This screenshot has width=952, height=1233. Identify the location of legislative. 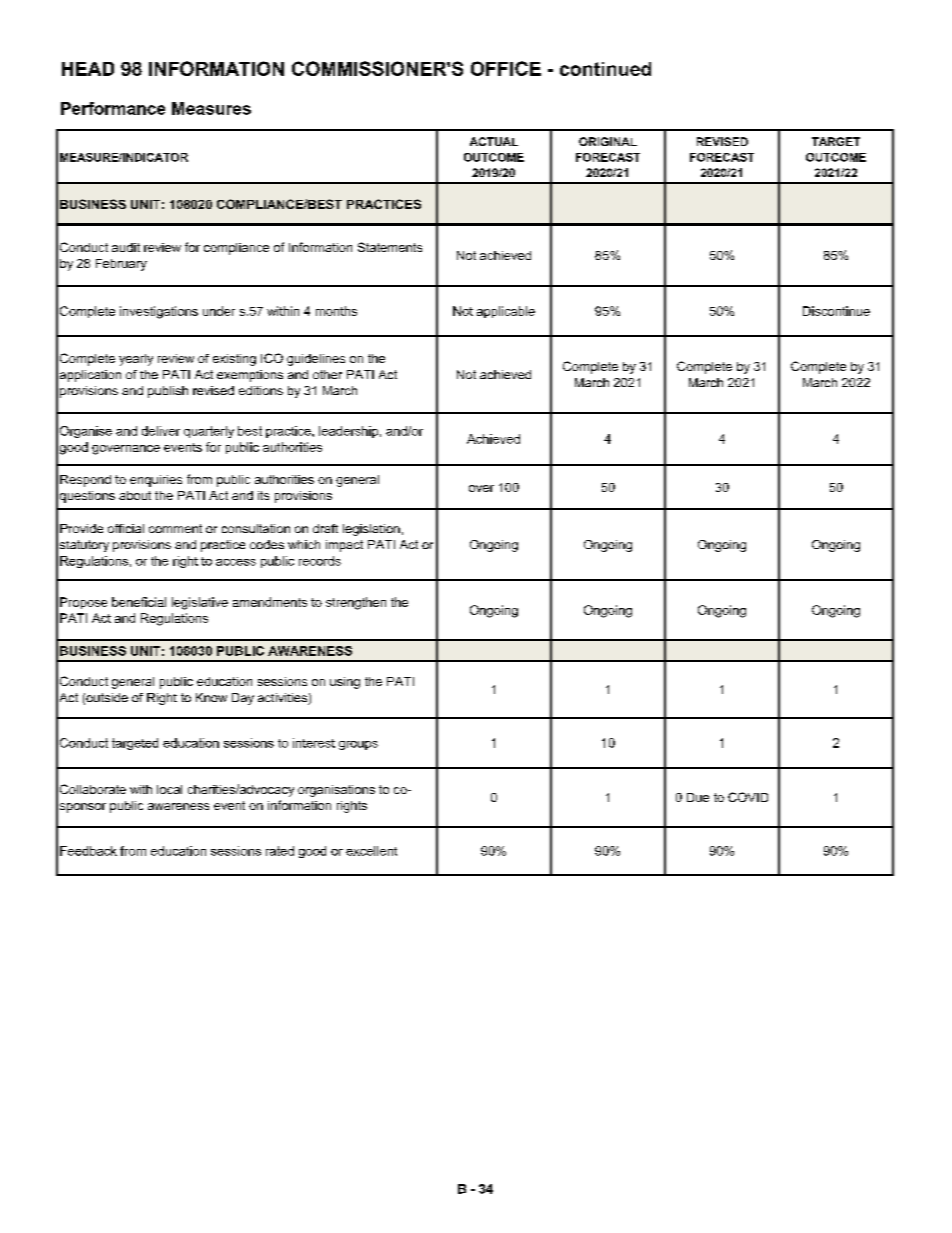
(200, 603).
